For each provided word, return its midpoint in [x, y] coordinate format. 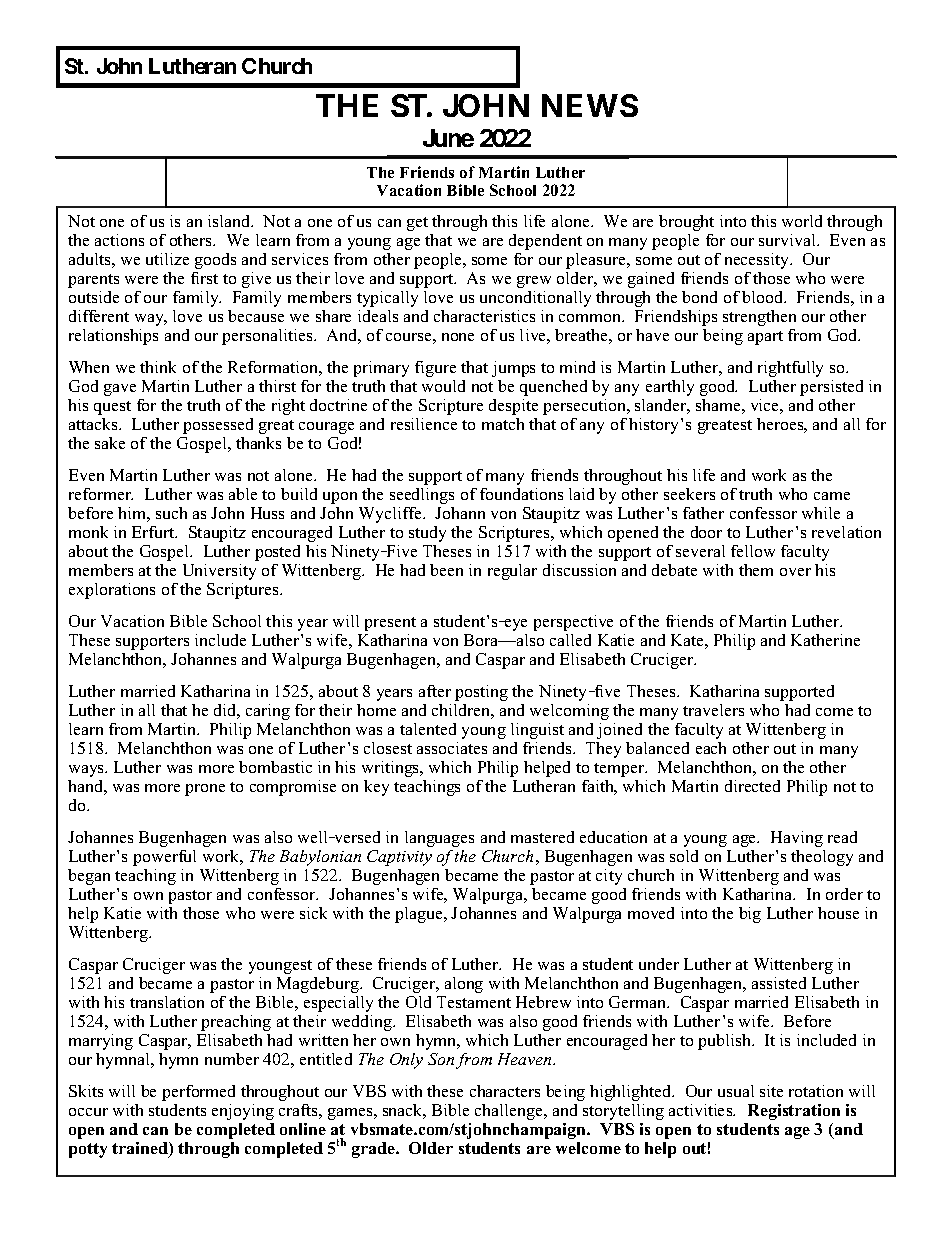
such [171, 513]
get [417, 224]
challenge [510, 1112]
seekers [689, 494]
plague [420, 915]
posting [481, 693]
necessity [758, 261]
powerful [164, 858]
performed [198, 1093]
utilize [167, 259]
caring [268, 712]
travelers [713, 710]
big [750, 915]
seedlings [422, 496]
